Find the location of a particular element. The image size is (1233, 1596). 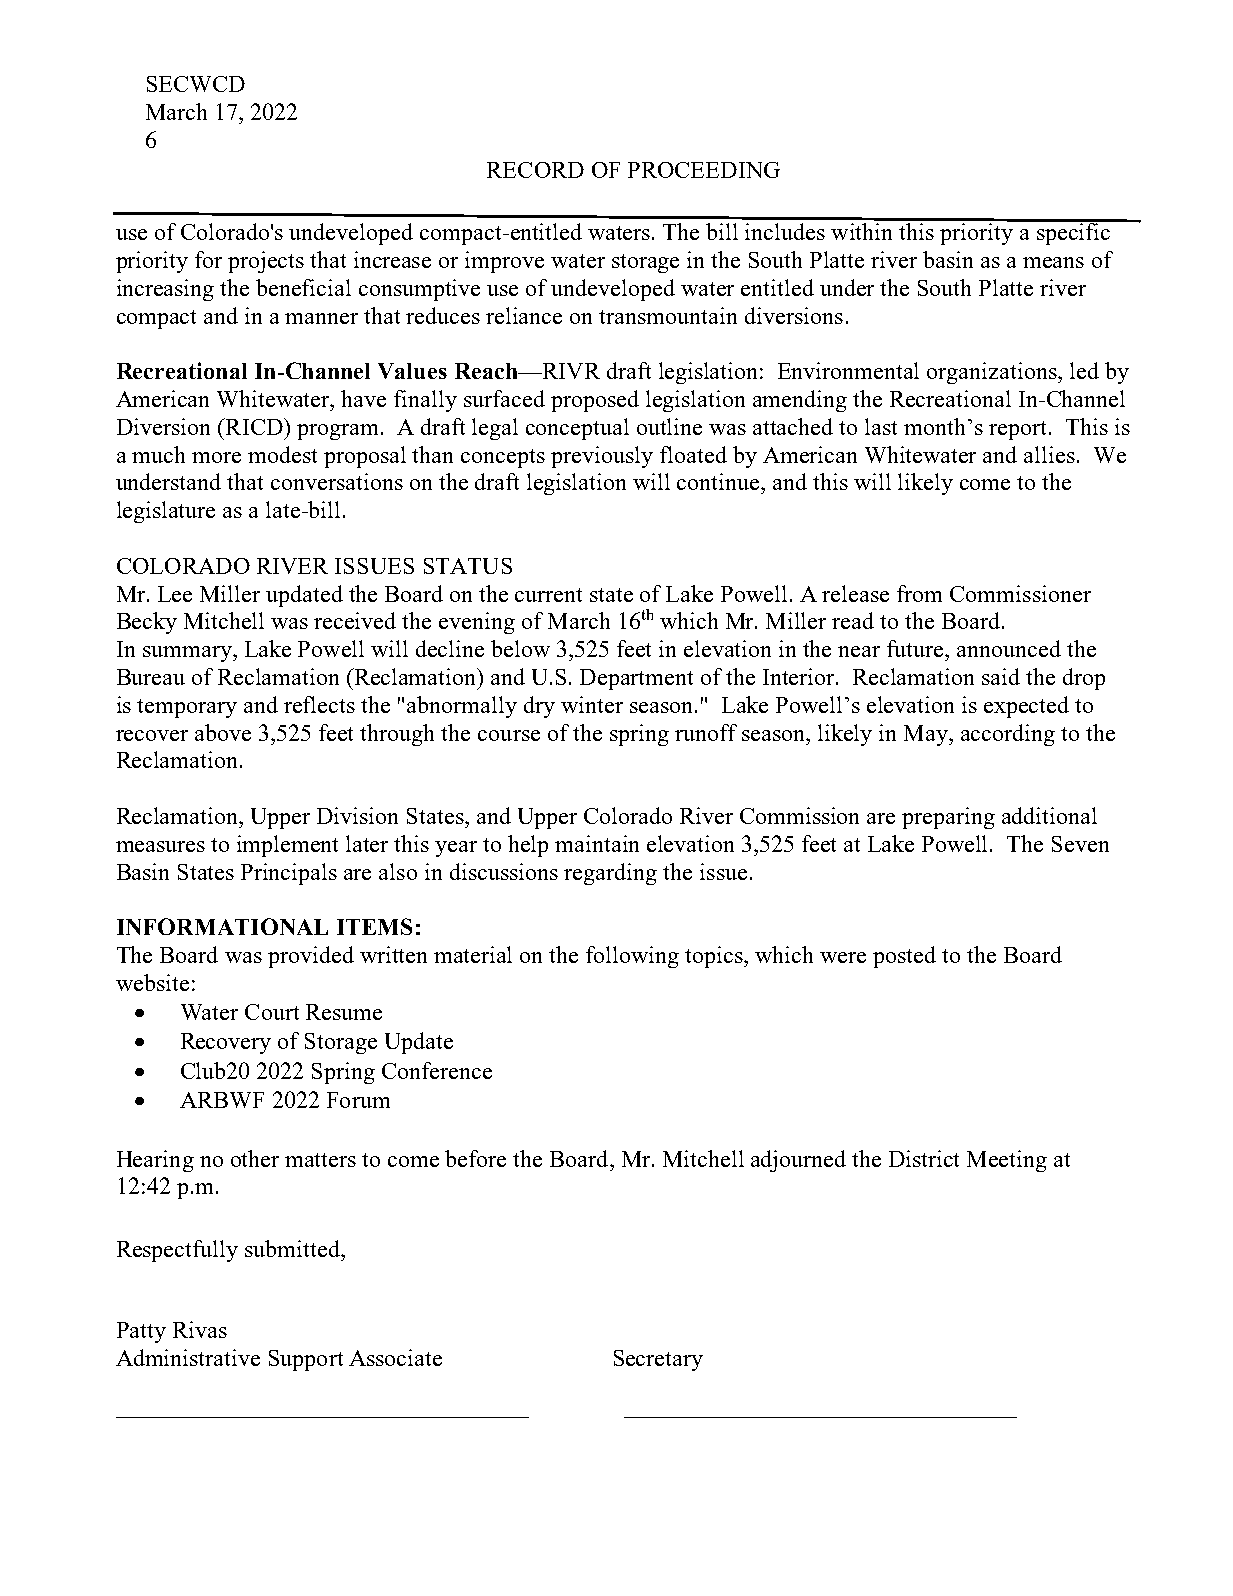

current is located at coordinates (548, 595).
